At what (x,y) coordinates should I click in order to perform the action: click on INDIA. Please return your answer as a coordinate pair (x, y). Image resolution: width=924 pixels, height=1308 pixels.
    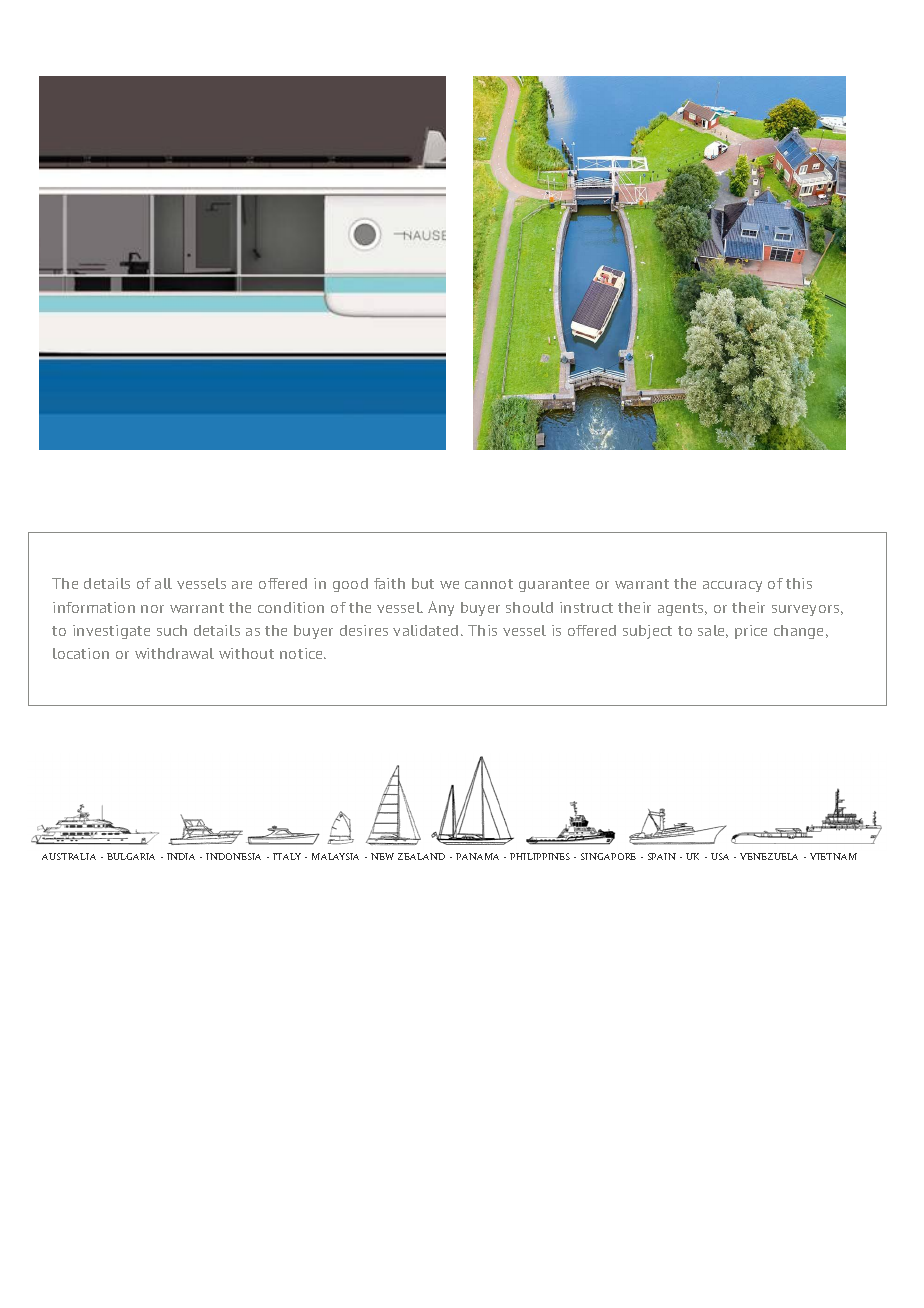
    Looking at the image, I should click on (181, 856).
